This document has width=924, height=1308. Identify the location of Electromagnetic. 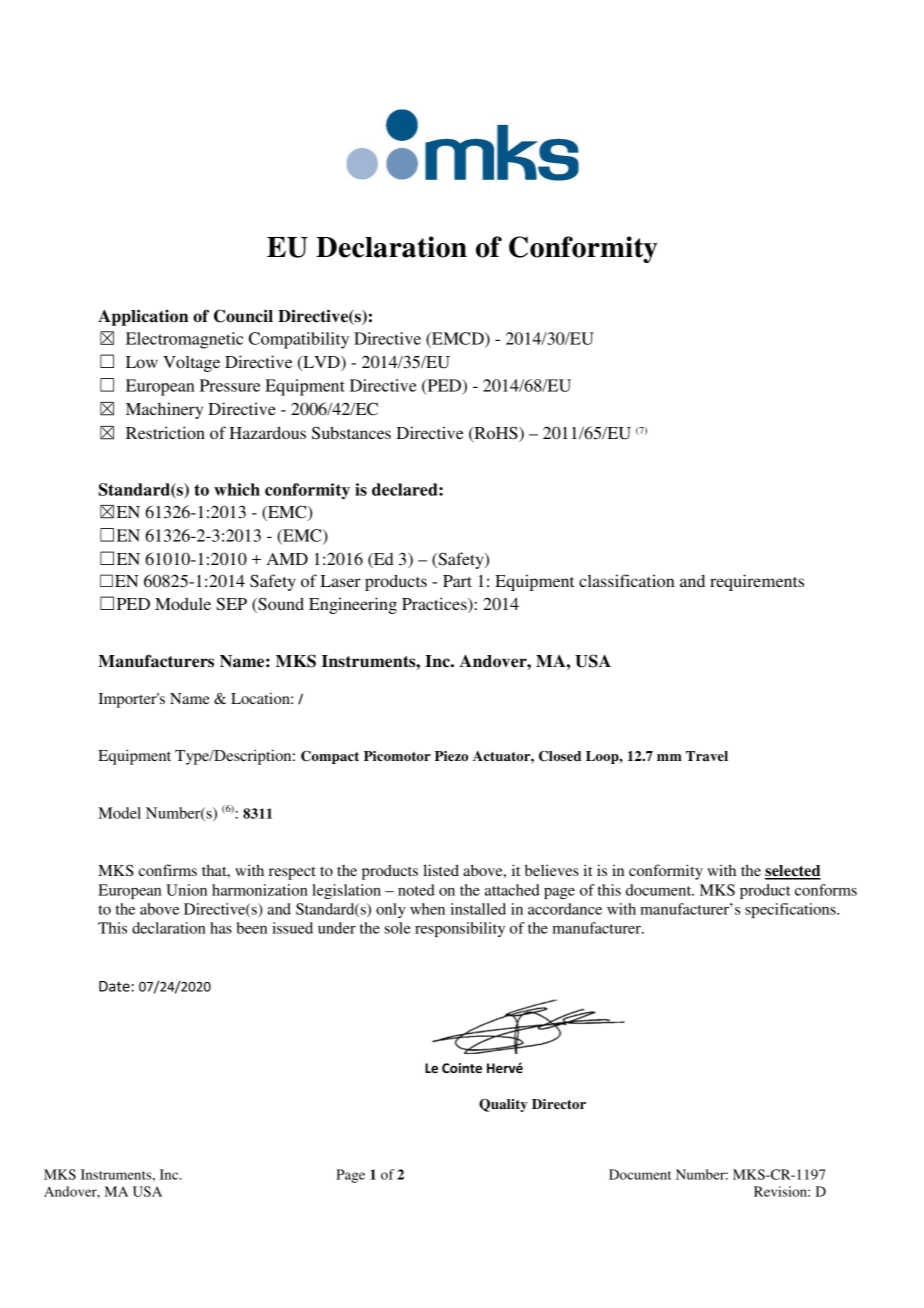
(184, 340).
